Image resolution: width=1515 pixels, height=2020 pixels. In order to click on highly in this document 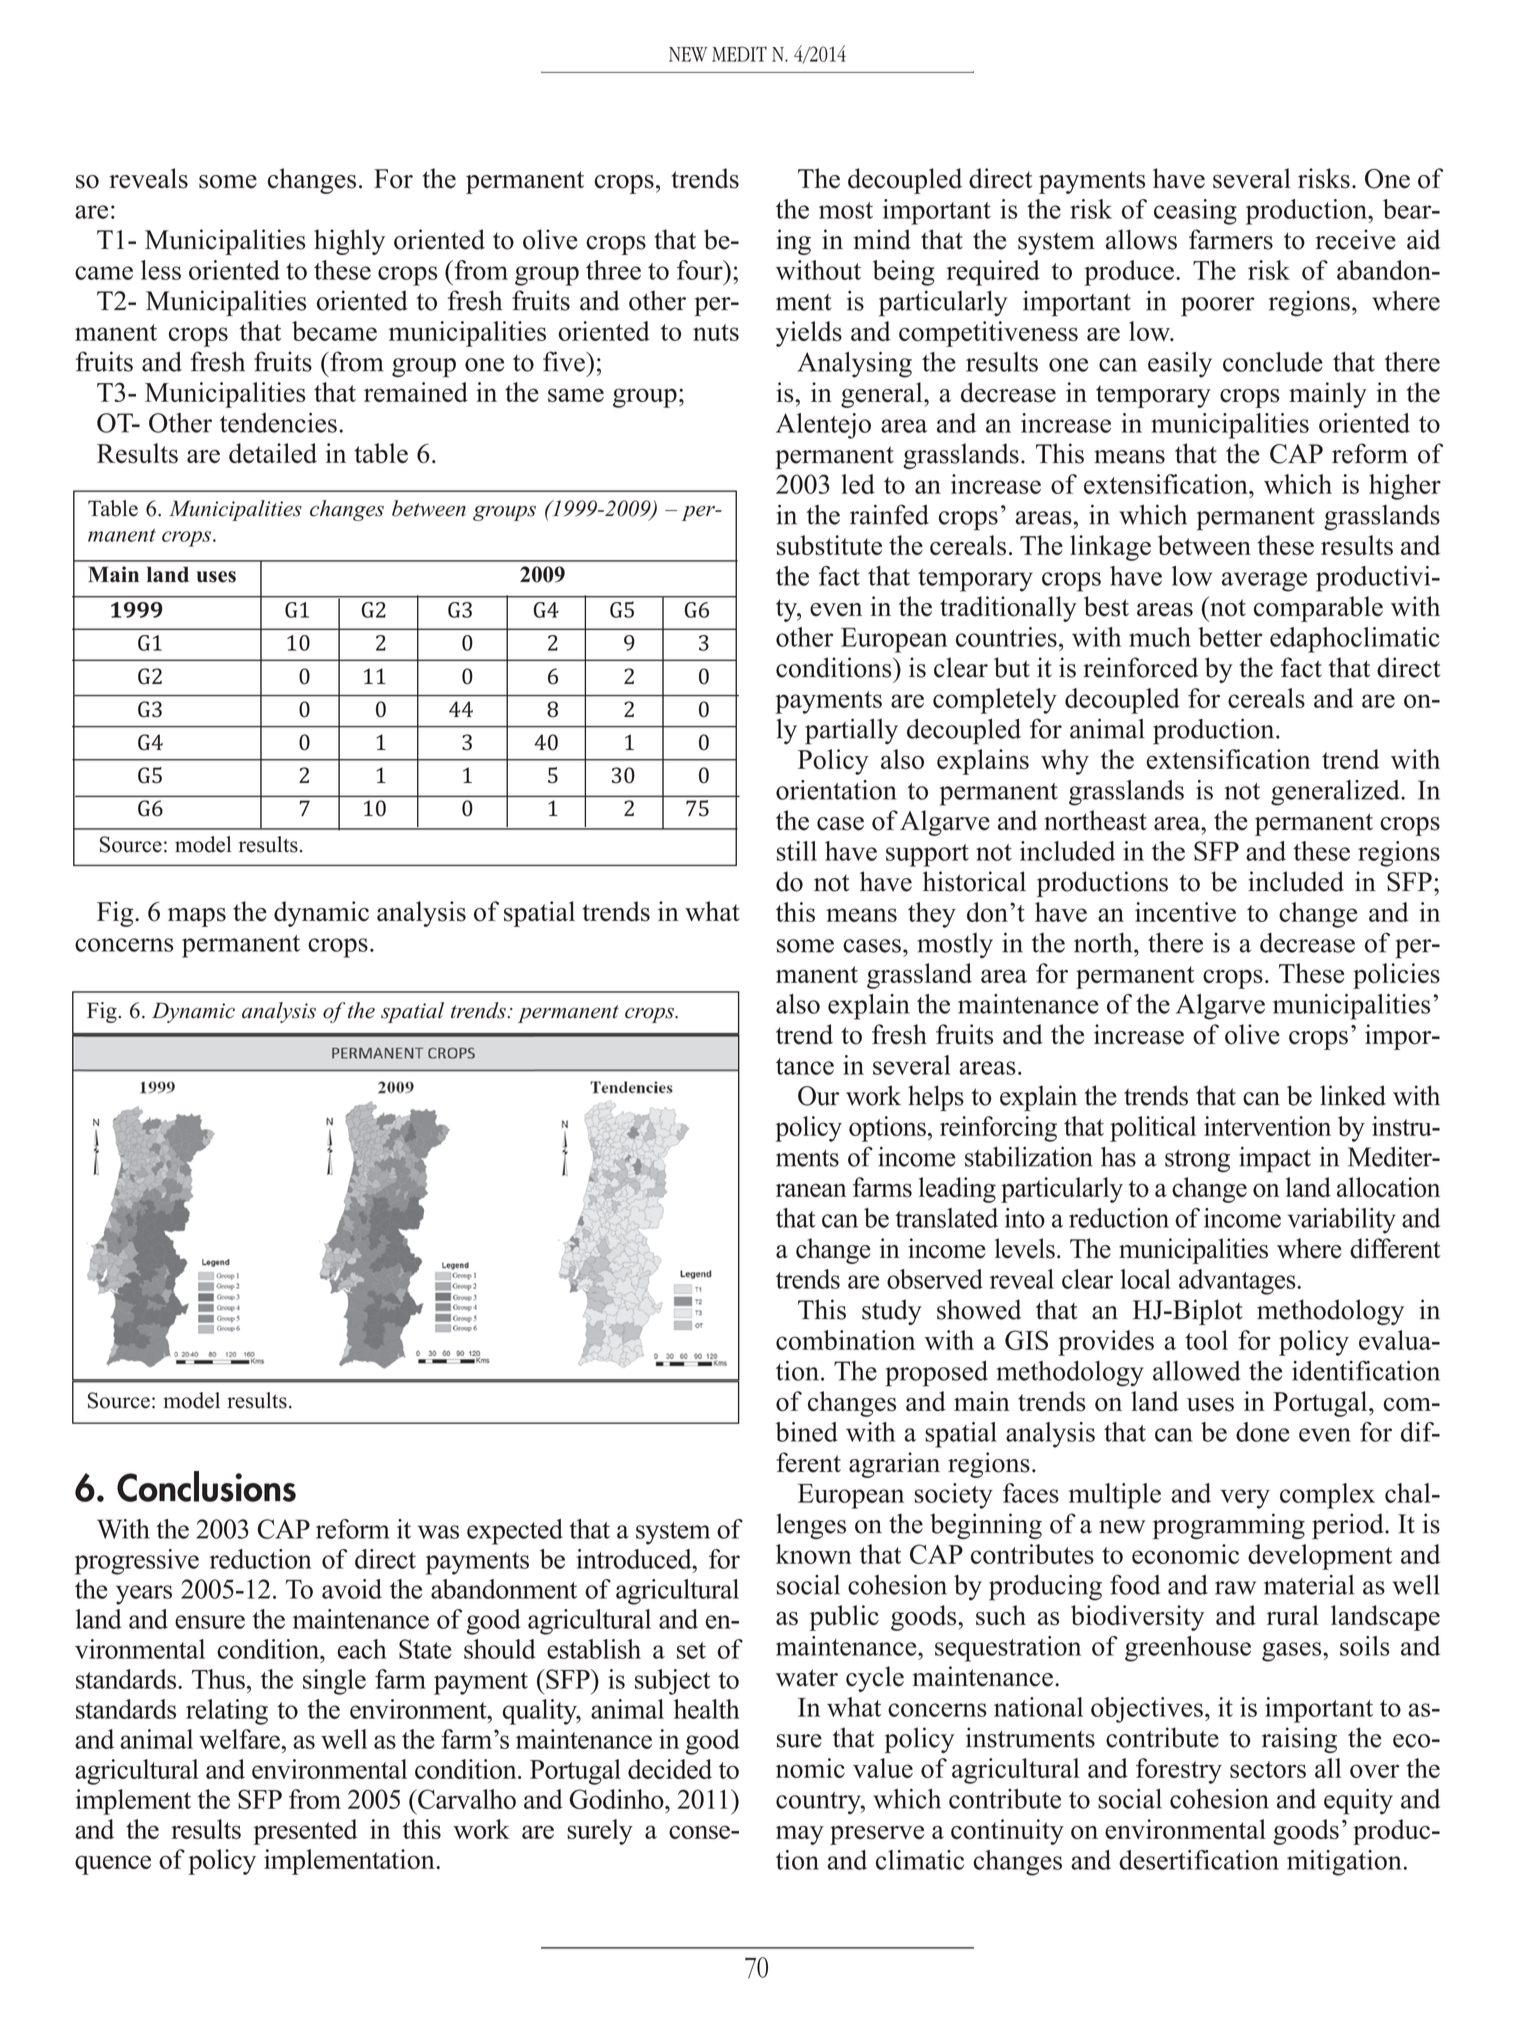, I will do `click(349, 242)`.
